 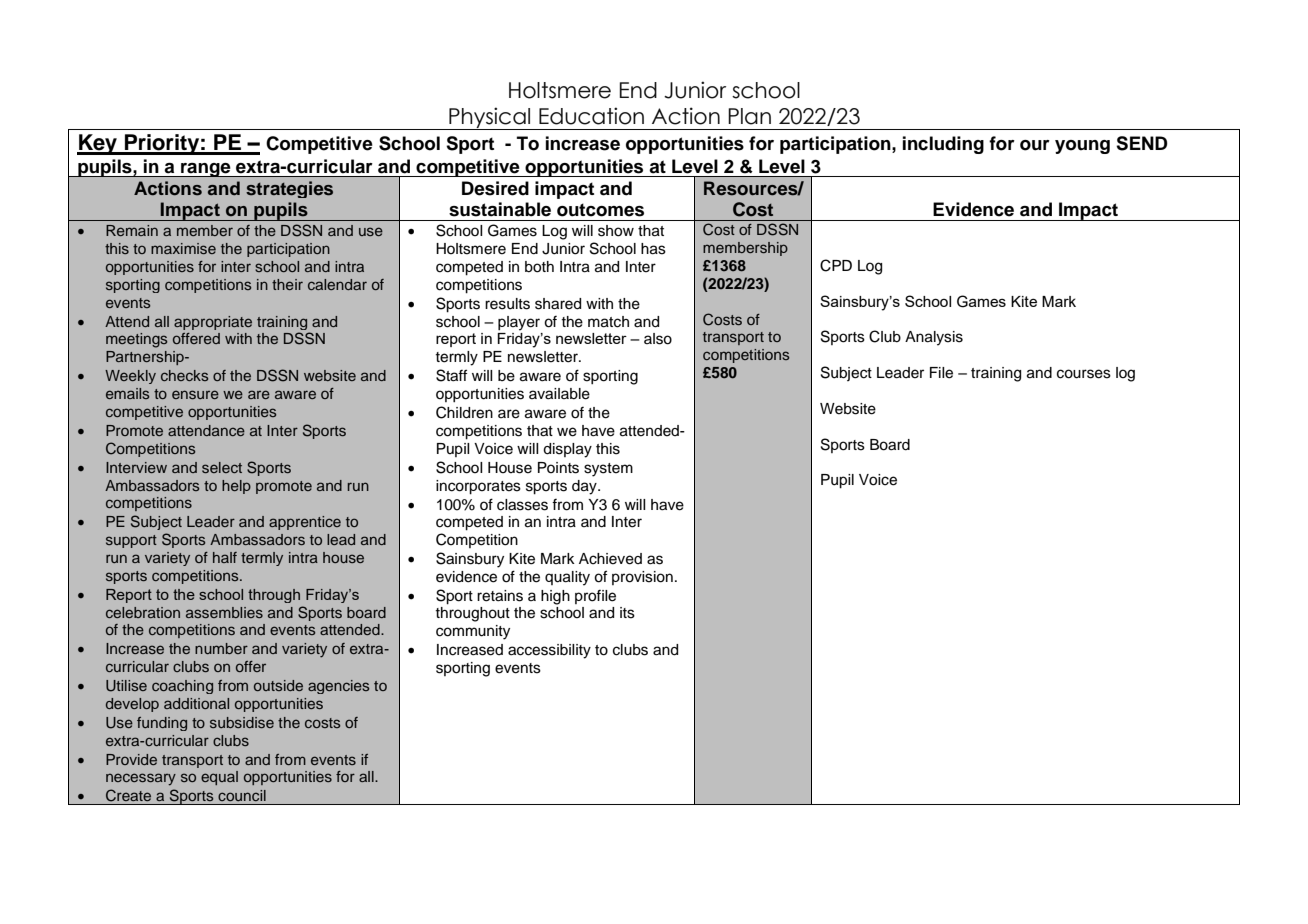 I want to click on range, so click(x=206, y=170).
